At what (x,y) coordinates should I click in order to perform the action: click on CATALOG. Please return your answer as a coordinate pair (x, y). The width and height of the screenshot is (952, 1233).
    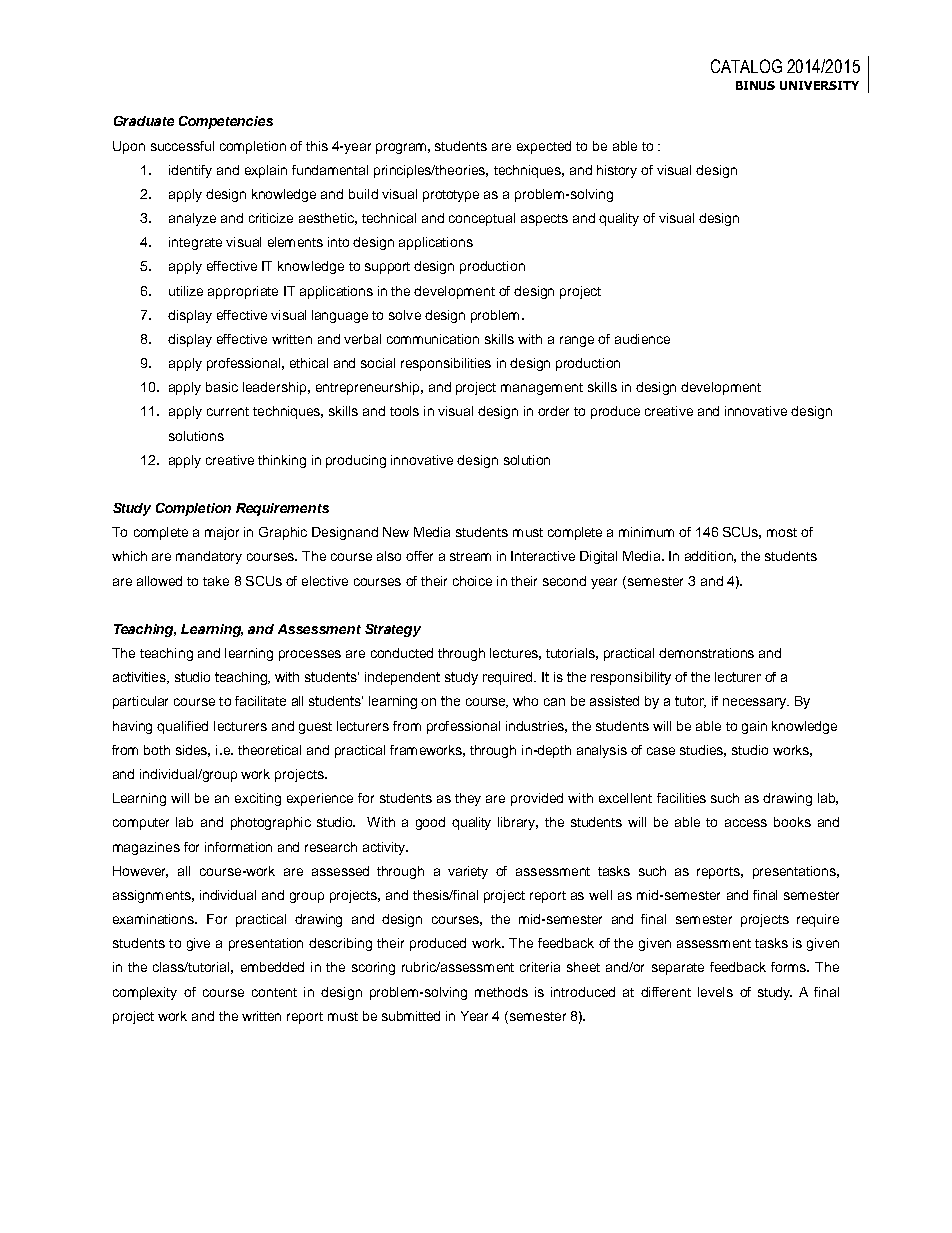
    Looking at the image, I should click on (746, 66).
